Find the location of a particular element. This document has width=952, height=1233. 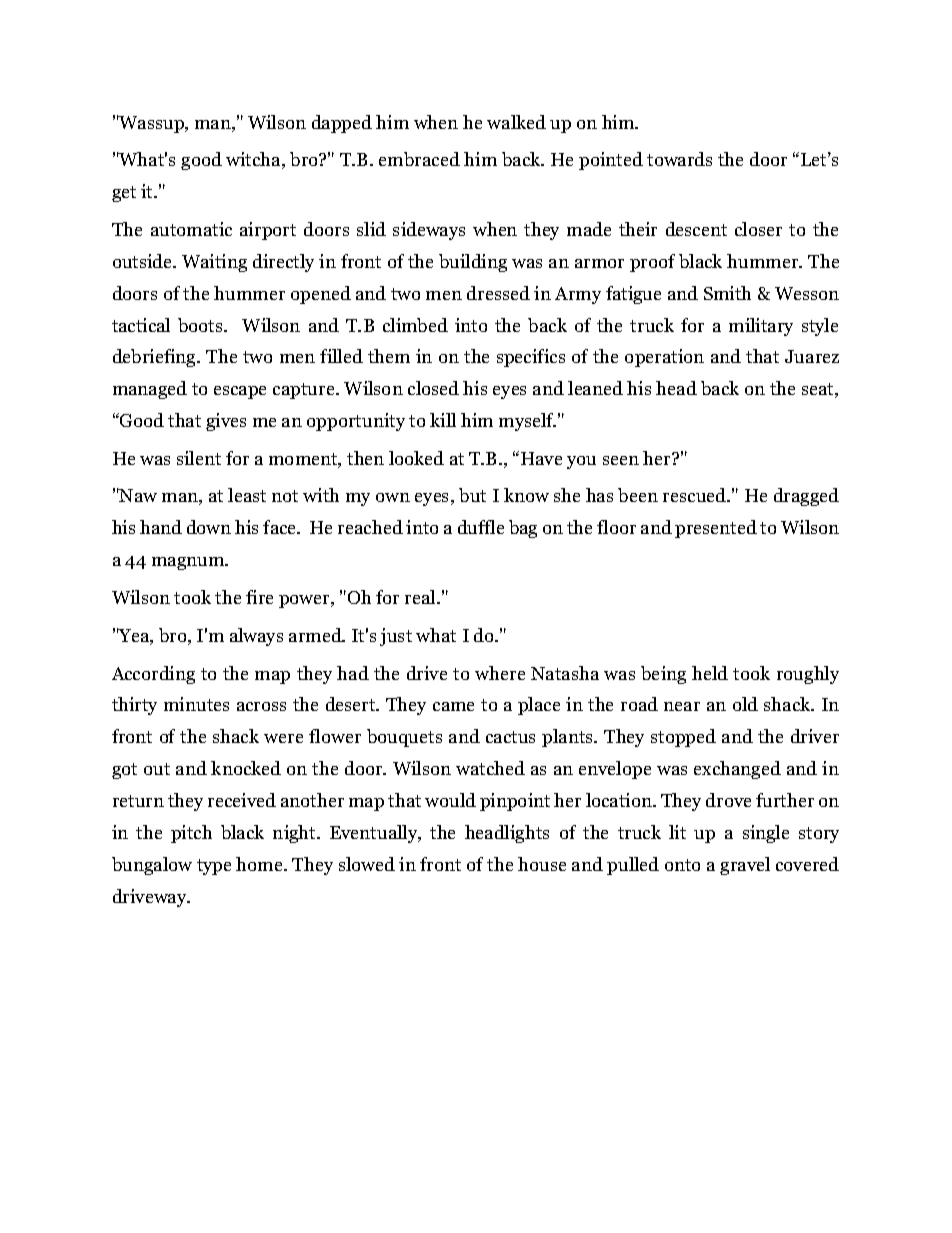

towards is located at coordinates (679, 159).
